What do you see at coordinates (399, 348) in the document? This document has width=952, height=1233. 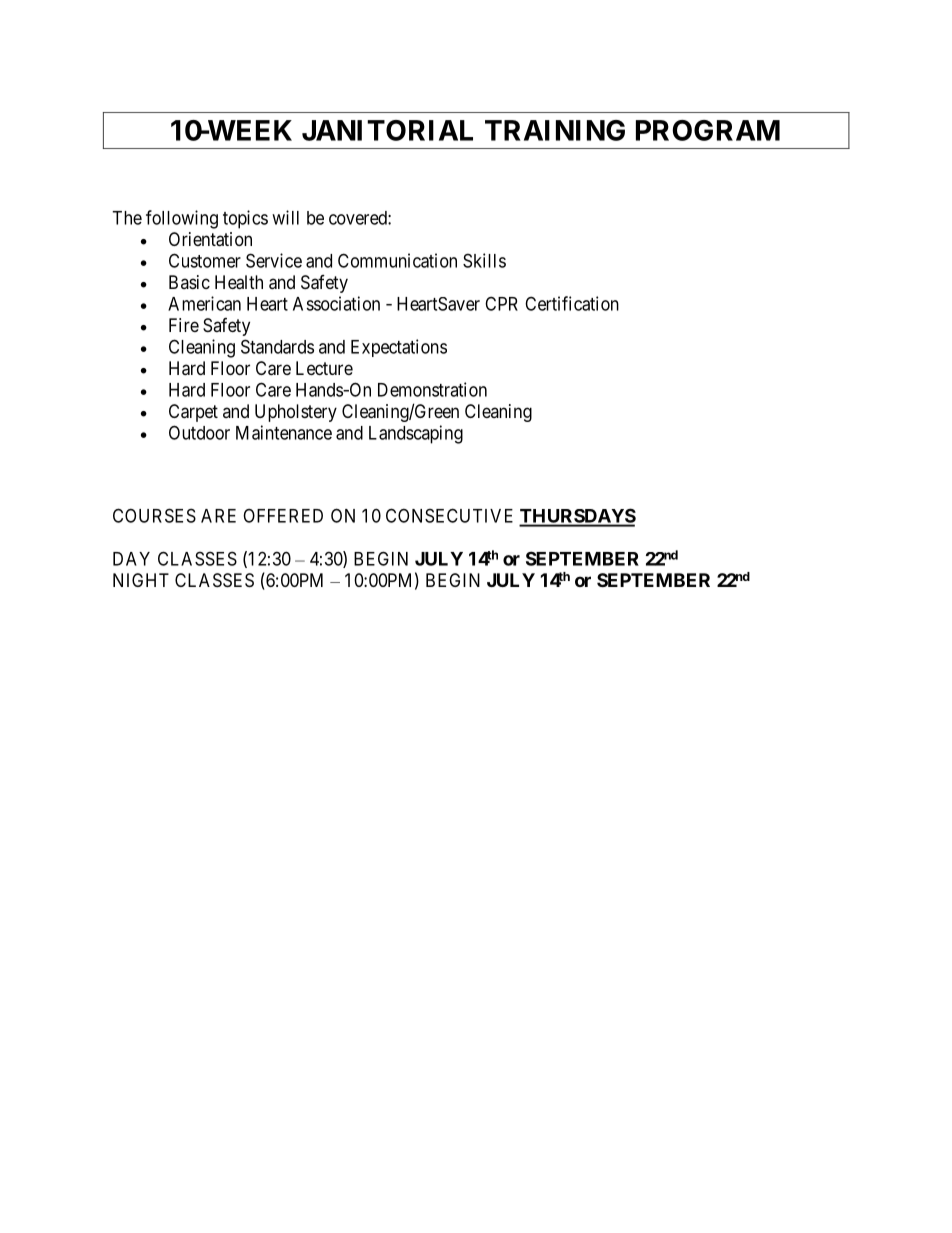 I see `Expectations` at bounding box center [399, 348].
